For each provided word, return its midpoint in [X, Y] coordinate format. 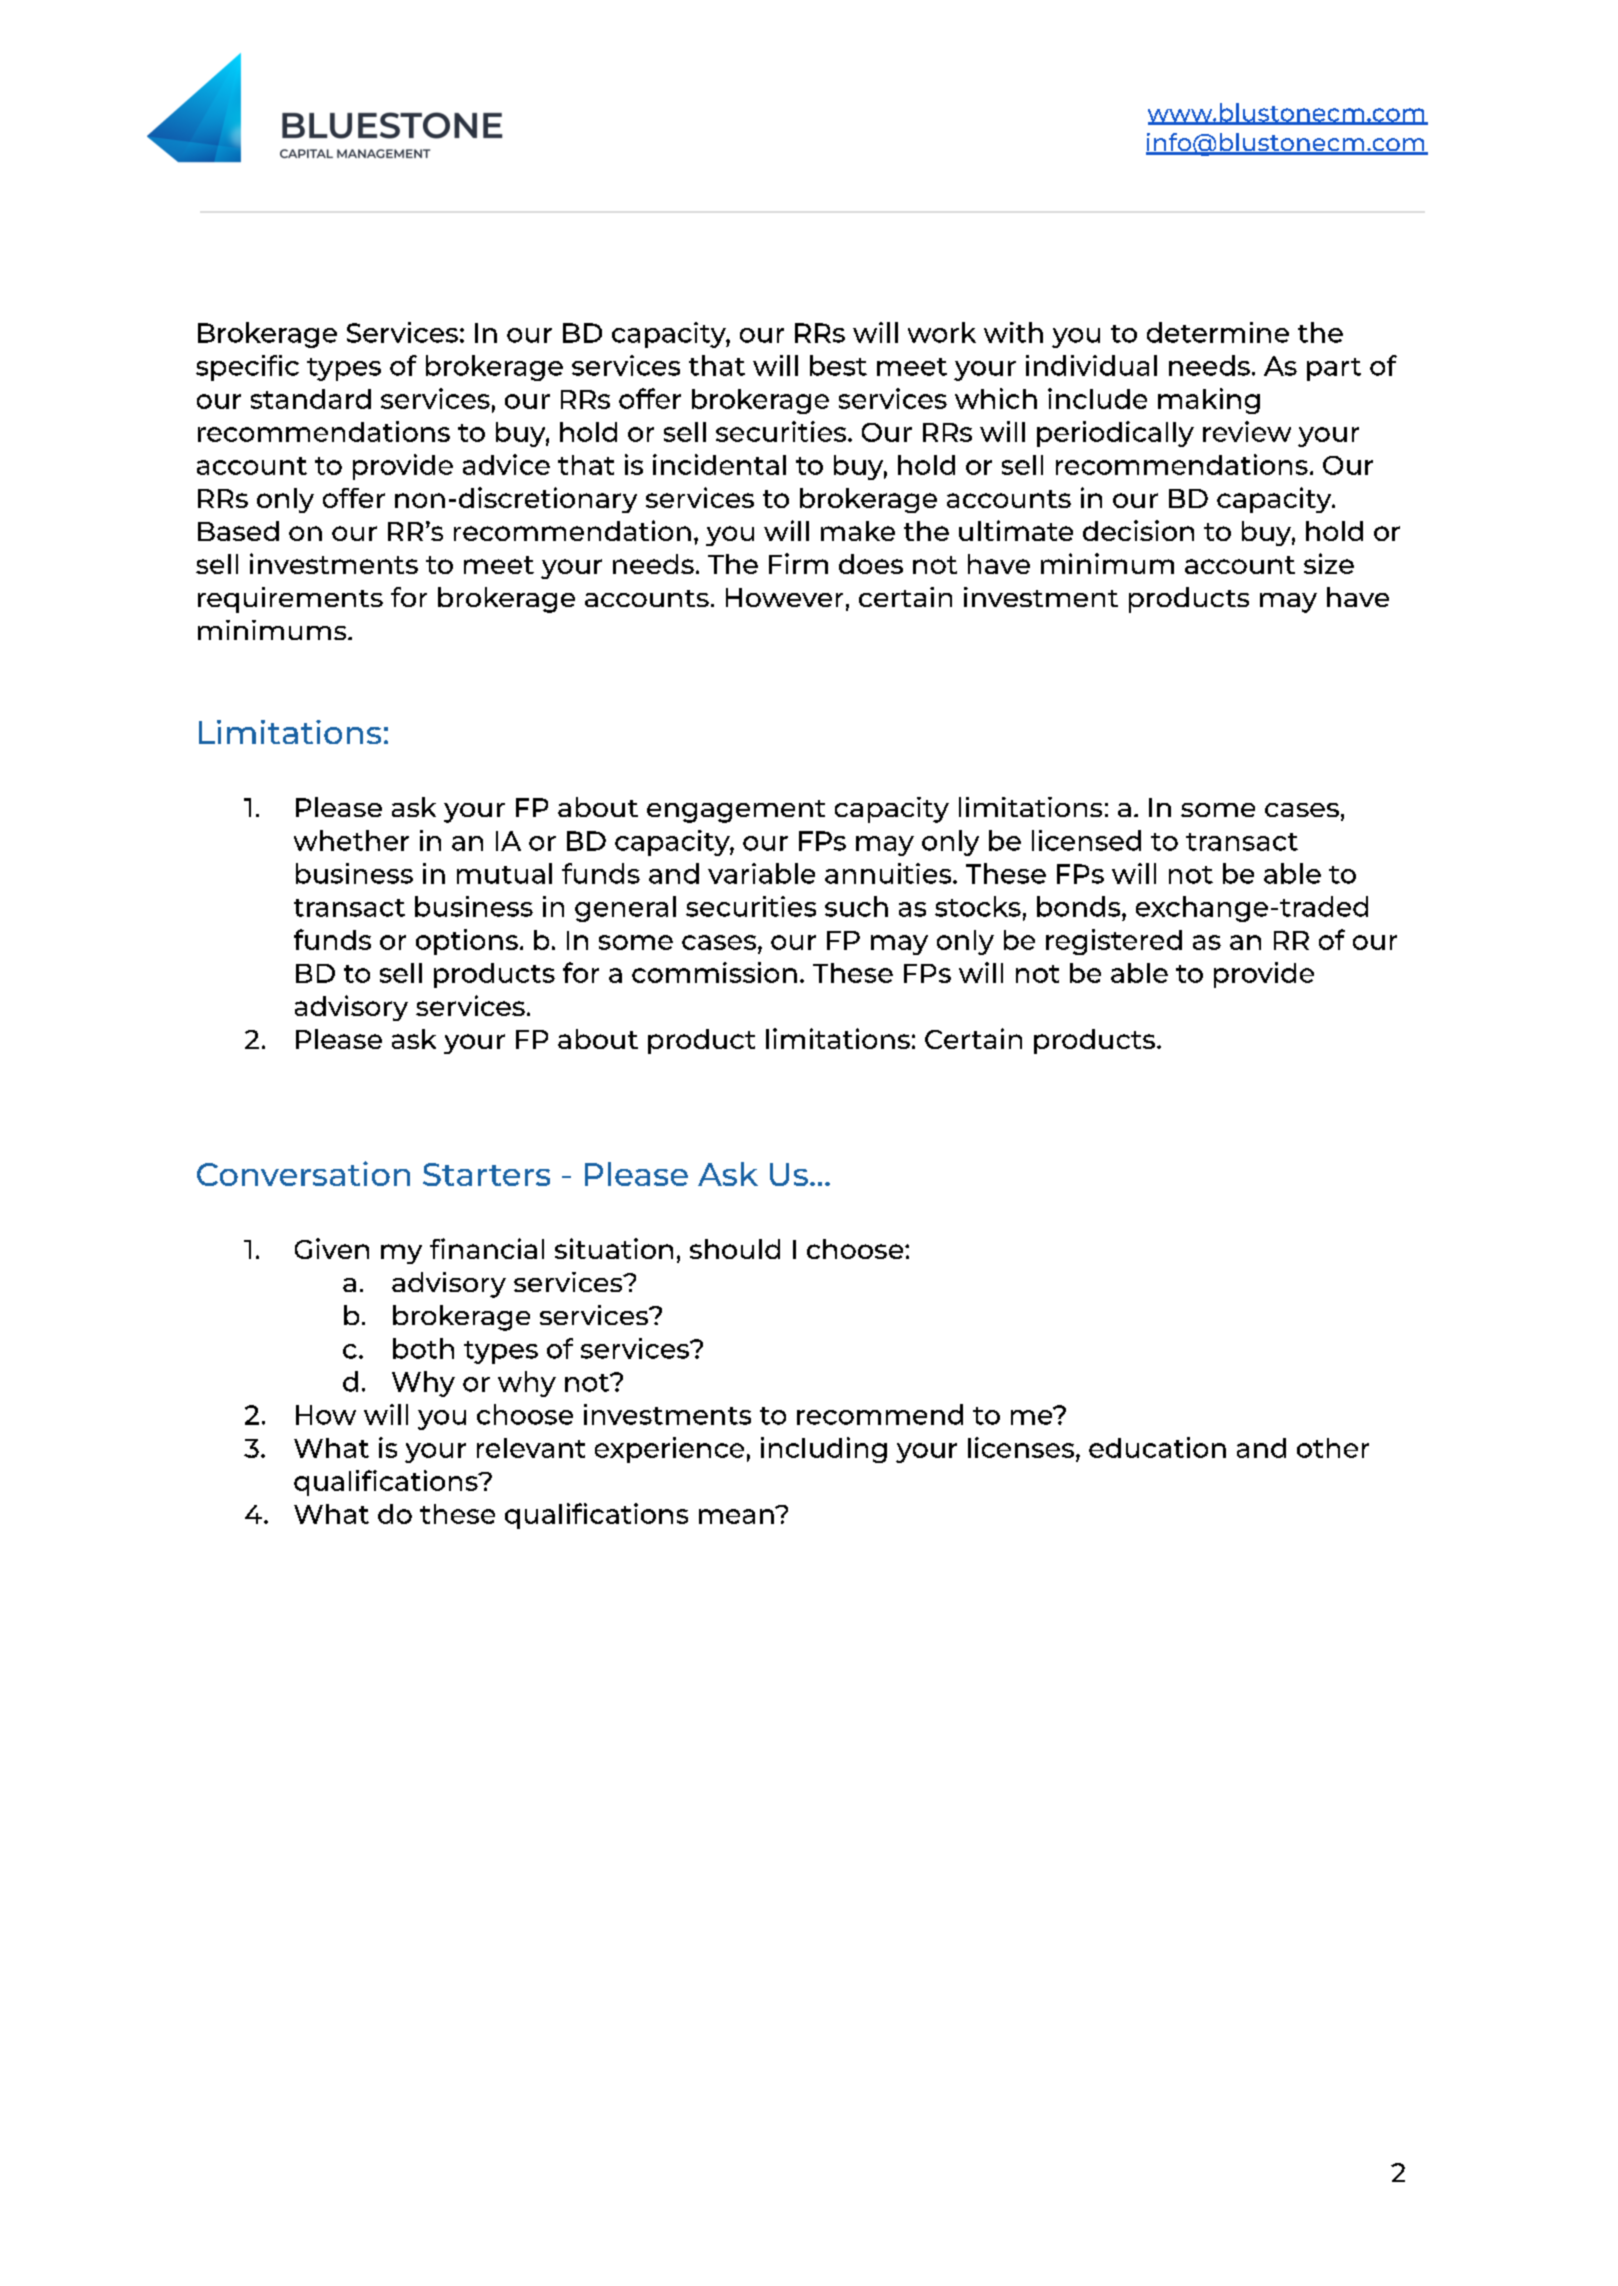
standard [311, 399]
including [824, 1450]
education [1157, 1447]
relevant [531, 1448]
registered [1114, 942]
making [1209, 401]
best [838, 365]
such [856, 906]
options [467, 942]
